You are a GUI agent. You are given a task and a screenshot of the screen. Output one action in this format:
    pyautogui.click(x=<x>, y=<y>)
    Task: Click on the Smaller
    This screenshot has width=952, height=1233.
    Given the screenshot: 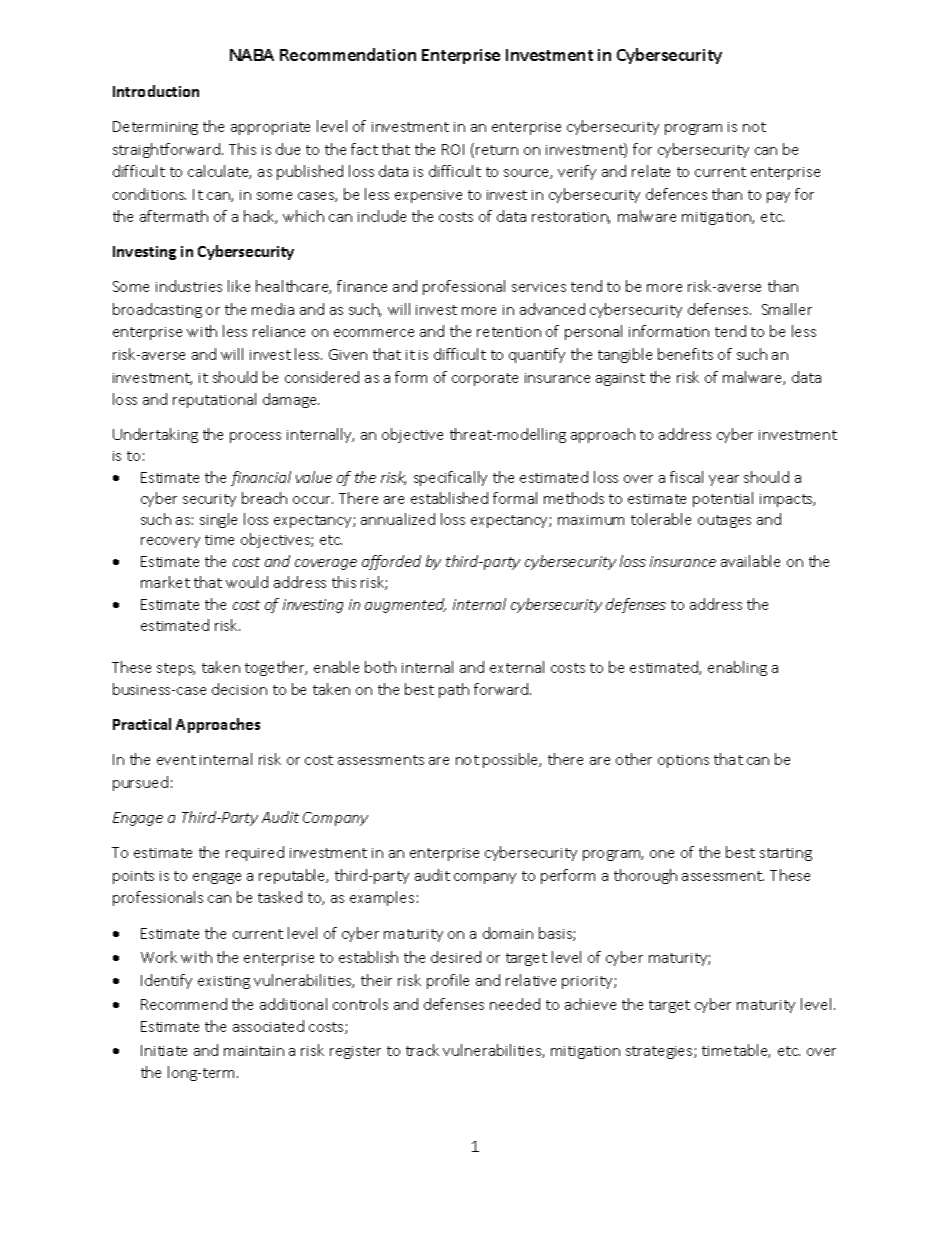 What is the action you would take?
    pyautogui.click(x=787, y=309)
